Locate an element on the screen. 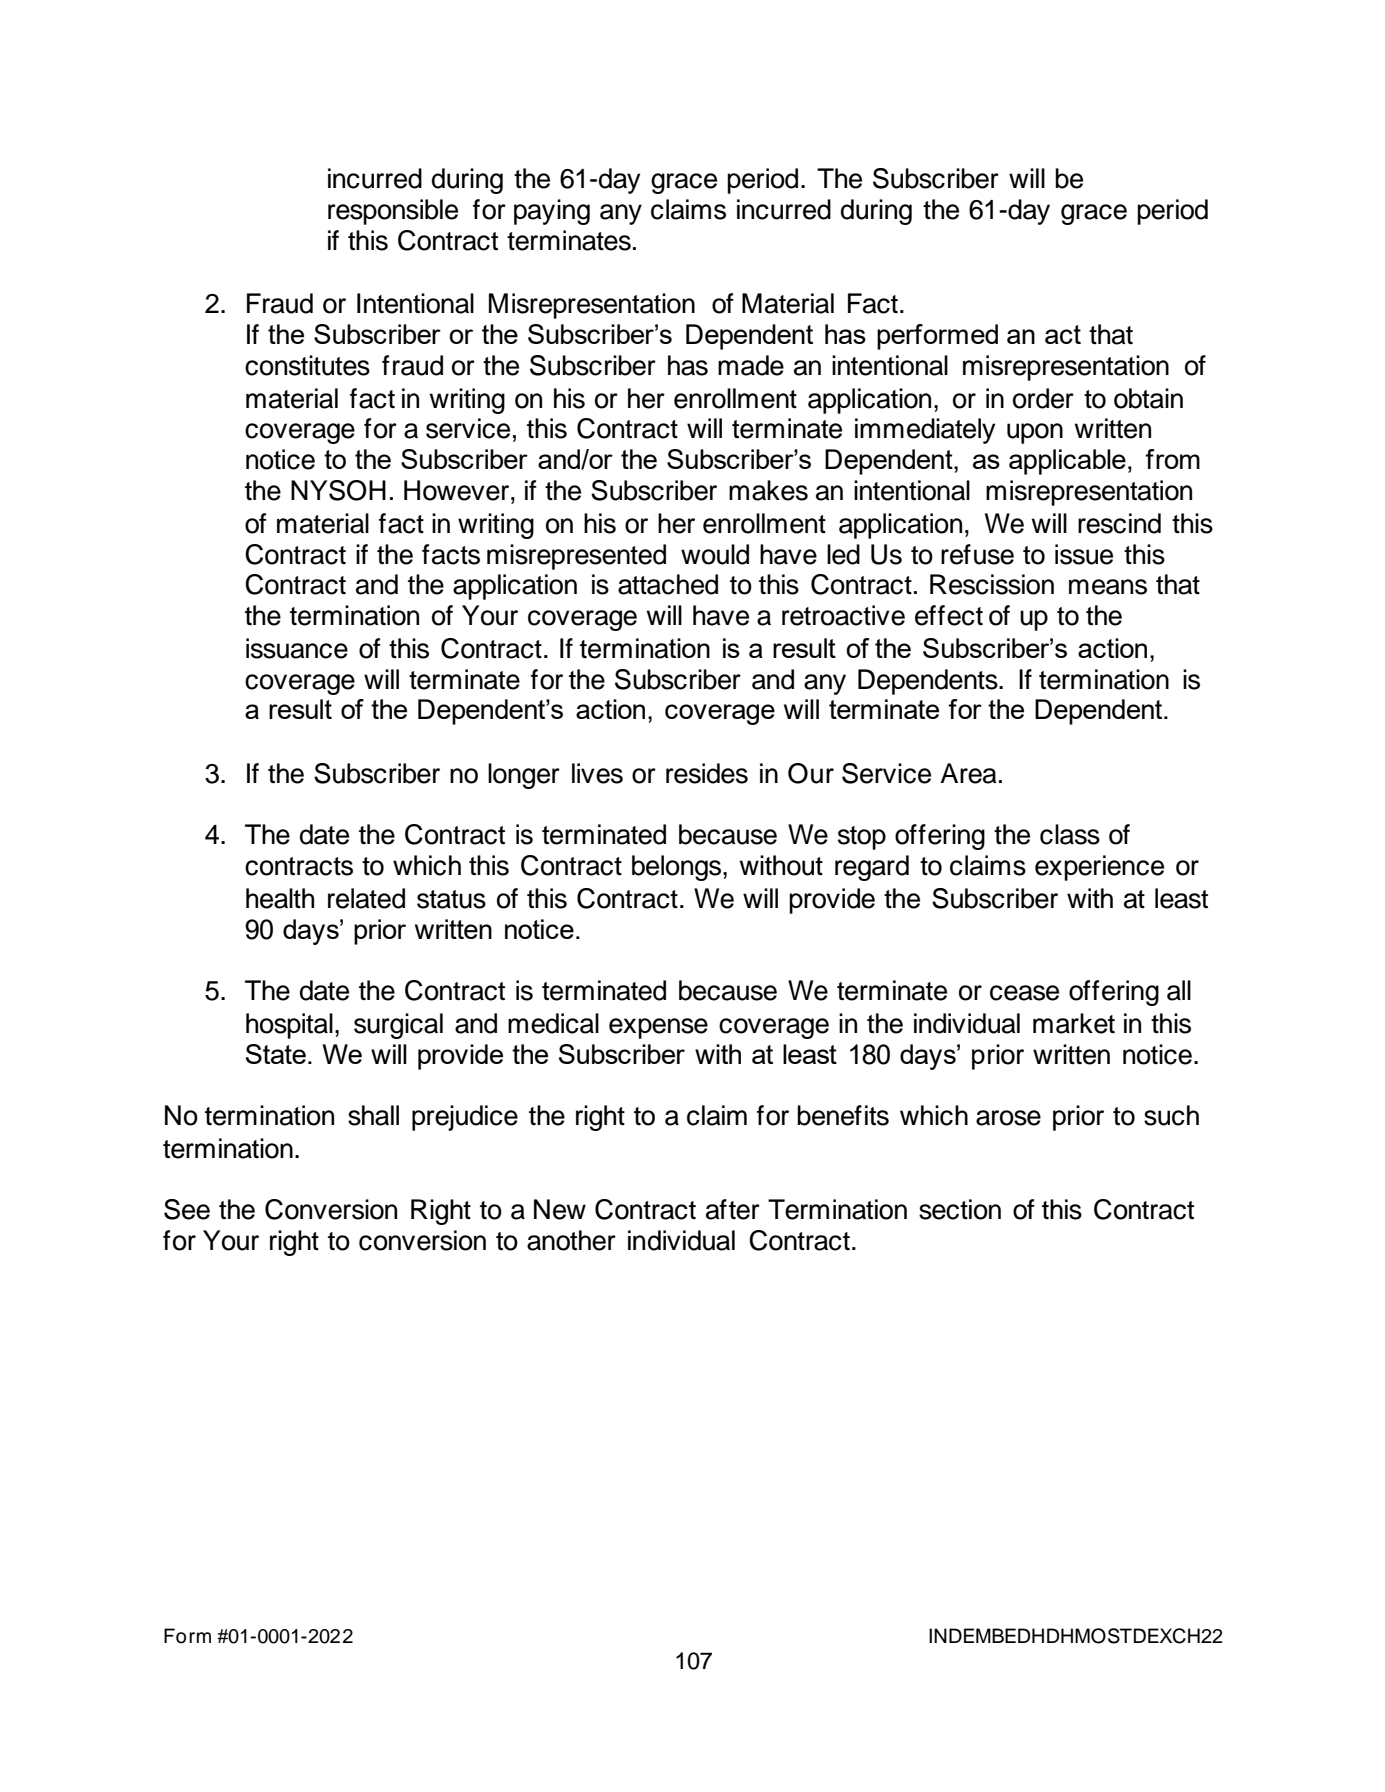 Image resolution: width=1385 pixels, height=1792 pixels. See is located at coordinates (187, 1209).
